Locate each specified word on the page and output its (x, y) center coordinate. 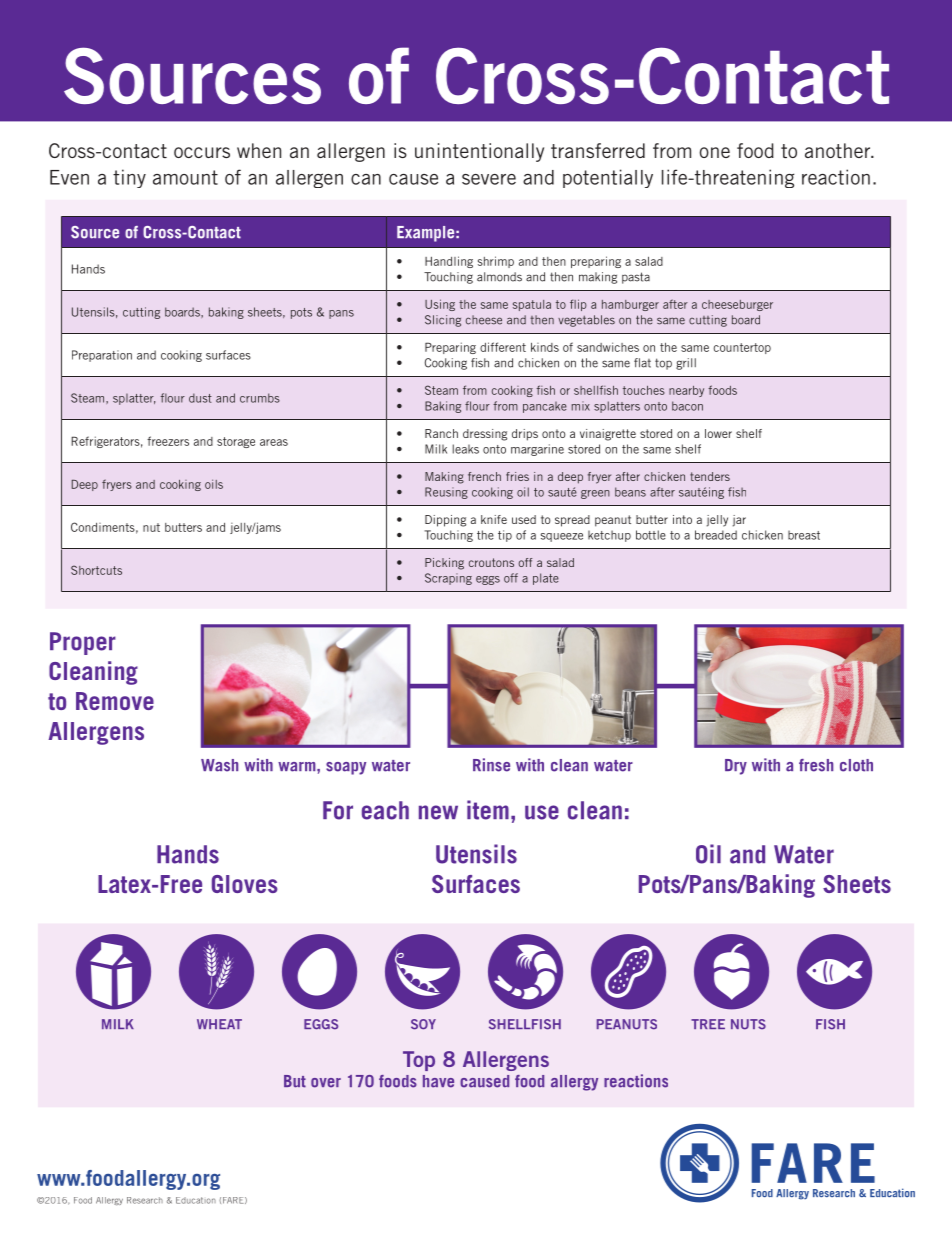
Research (145, 1200)
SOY (423, 1024)
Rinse (491, 765)
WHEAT (219, 1024)
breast (804, 535)
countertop (742, 348)
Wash (219, 765)
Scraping (448, 579)
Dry (736, 767)
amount (185, 177)
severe (489, 179)
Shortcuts (96, 570)
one (715, 152)
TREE (708, 1024)
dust (200, 398)
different (503, 347)
